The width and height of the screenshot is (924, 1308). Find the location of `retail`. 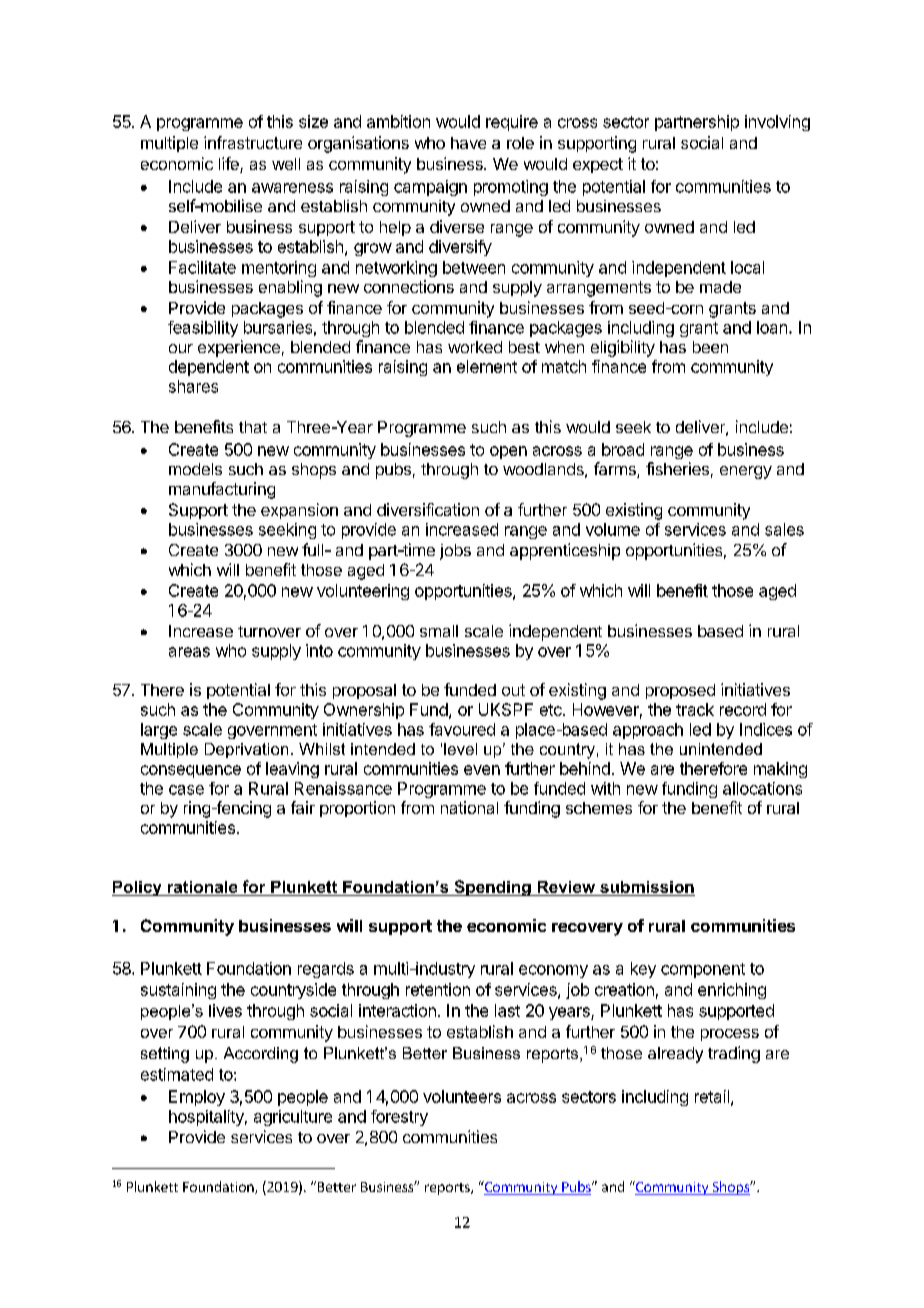

retail is located at coordinates (712, 1096).
